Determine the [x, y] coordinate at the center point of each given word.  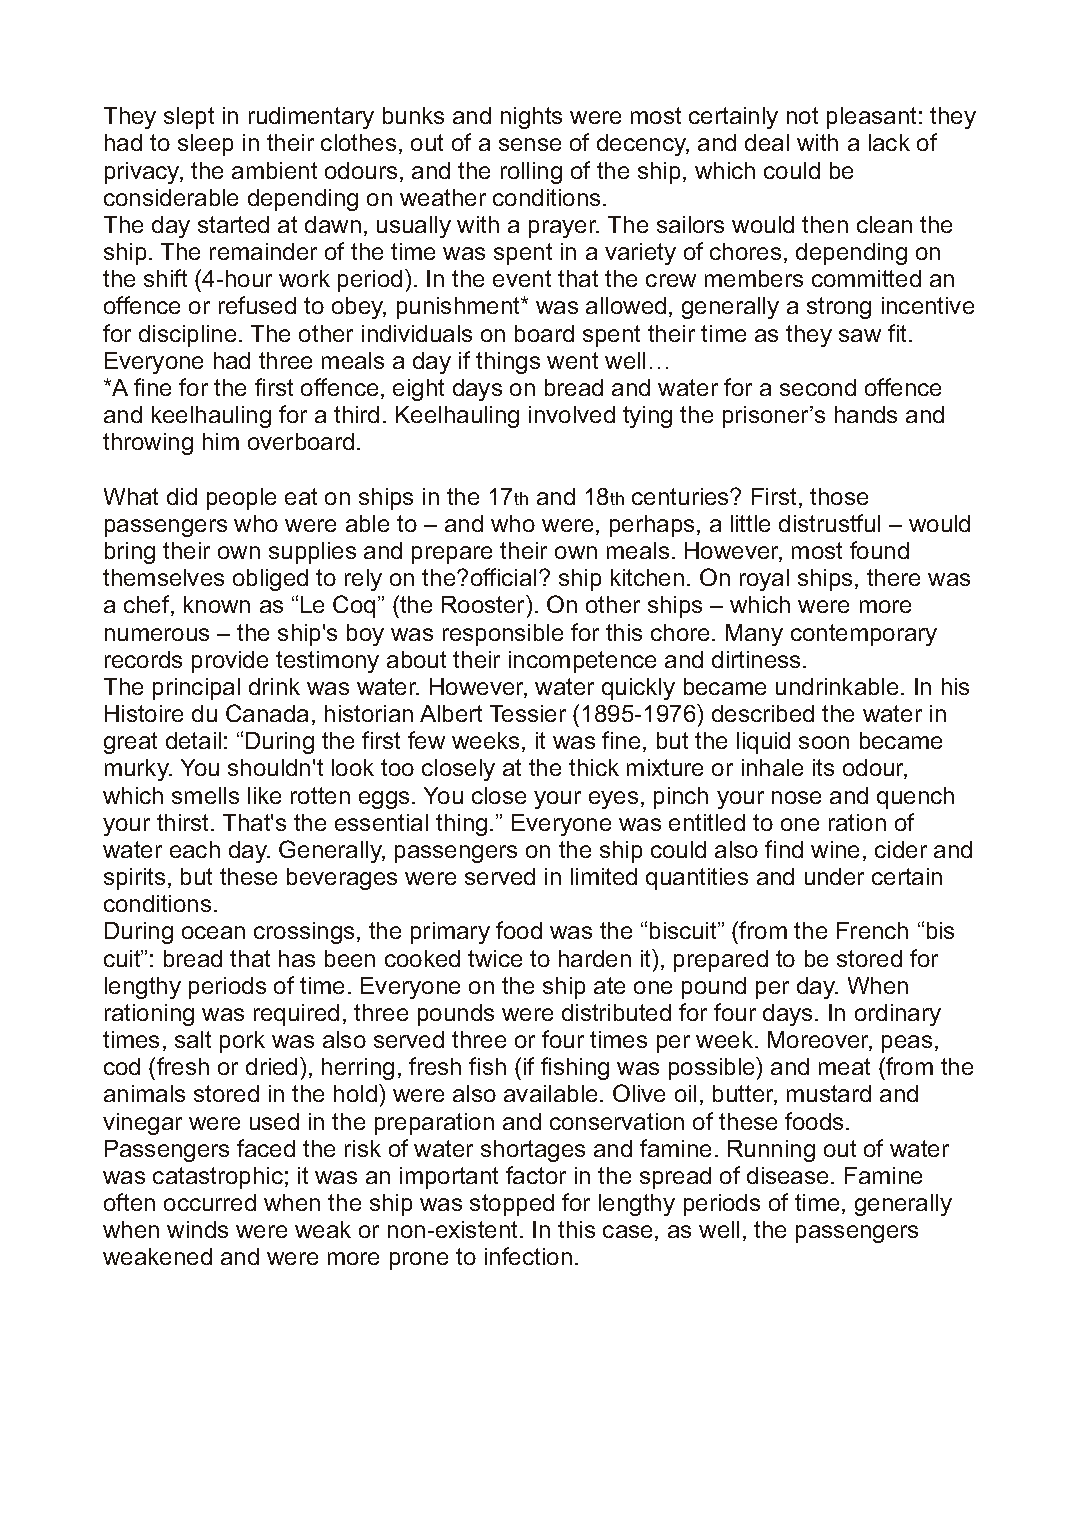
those [839, 496]
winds [197, 1229]
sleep [205, 145]
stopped [512, 1205]
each [195, 849]
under [834, 876]
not [802, 115]
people [241, 499]
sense [530, 144]
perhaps [652, 526]
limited [604, 876]
